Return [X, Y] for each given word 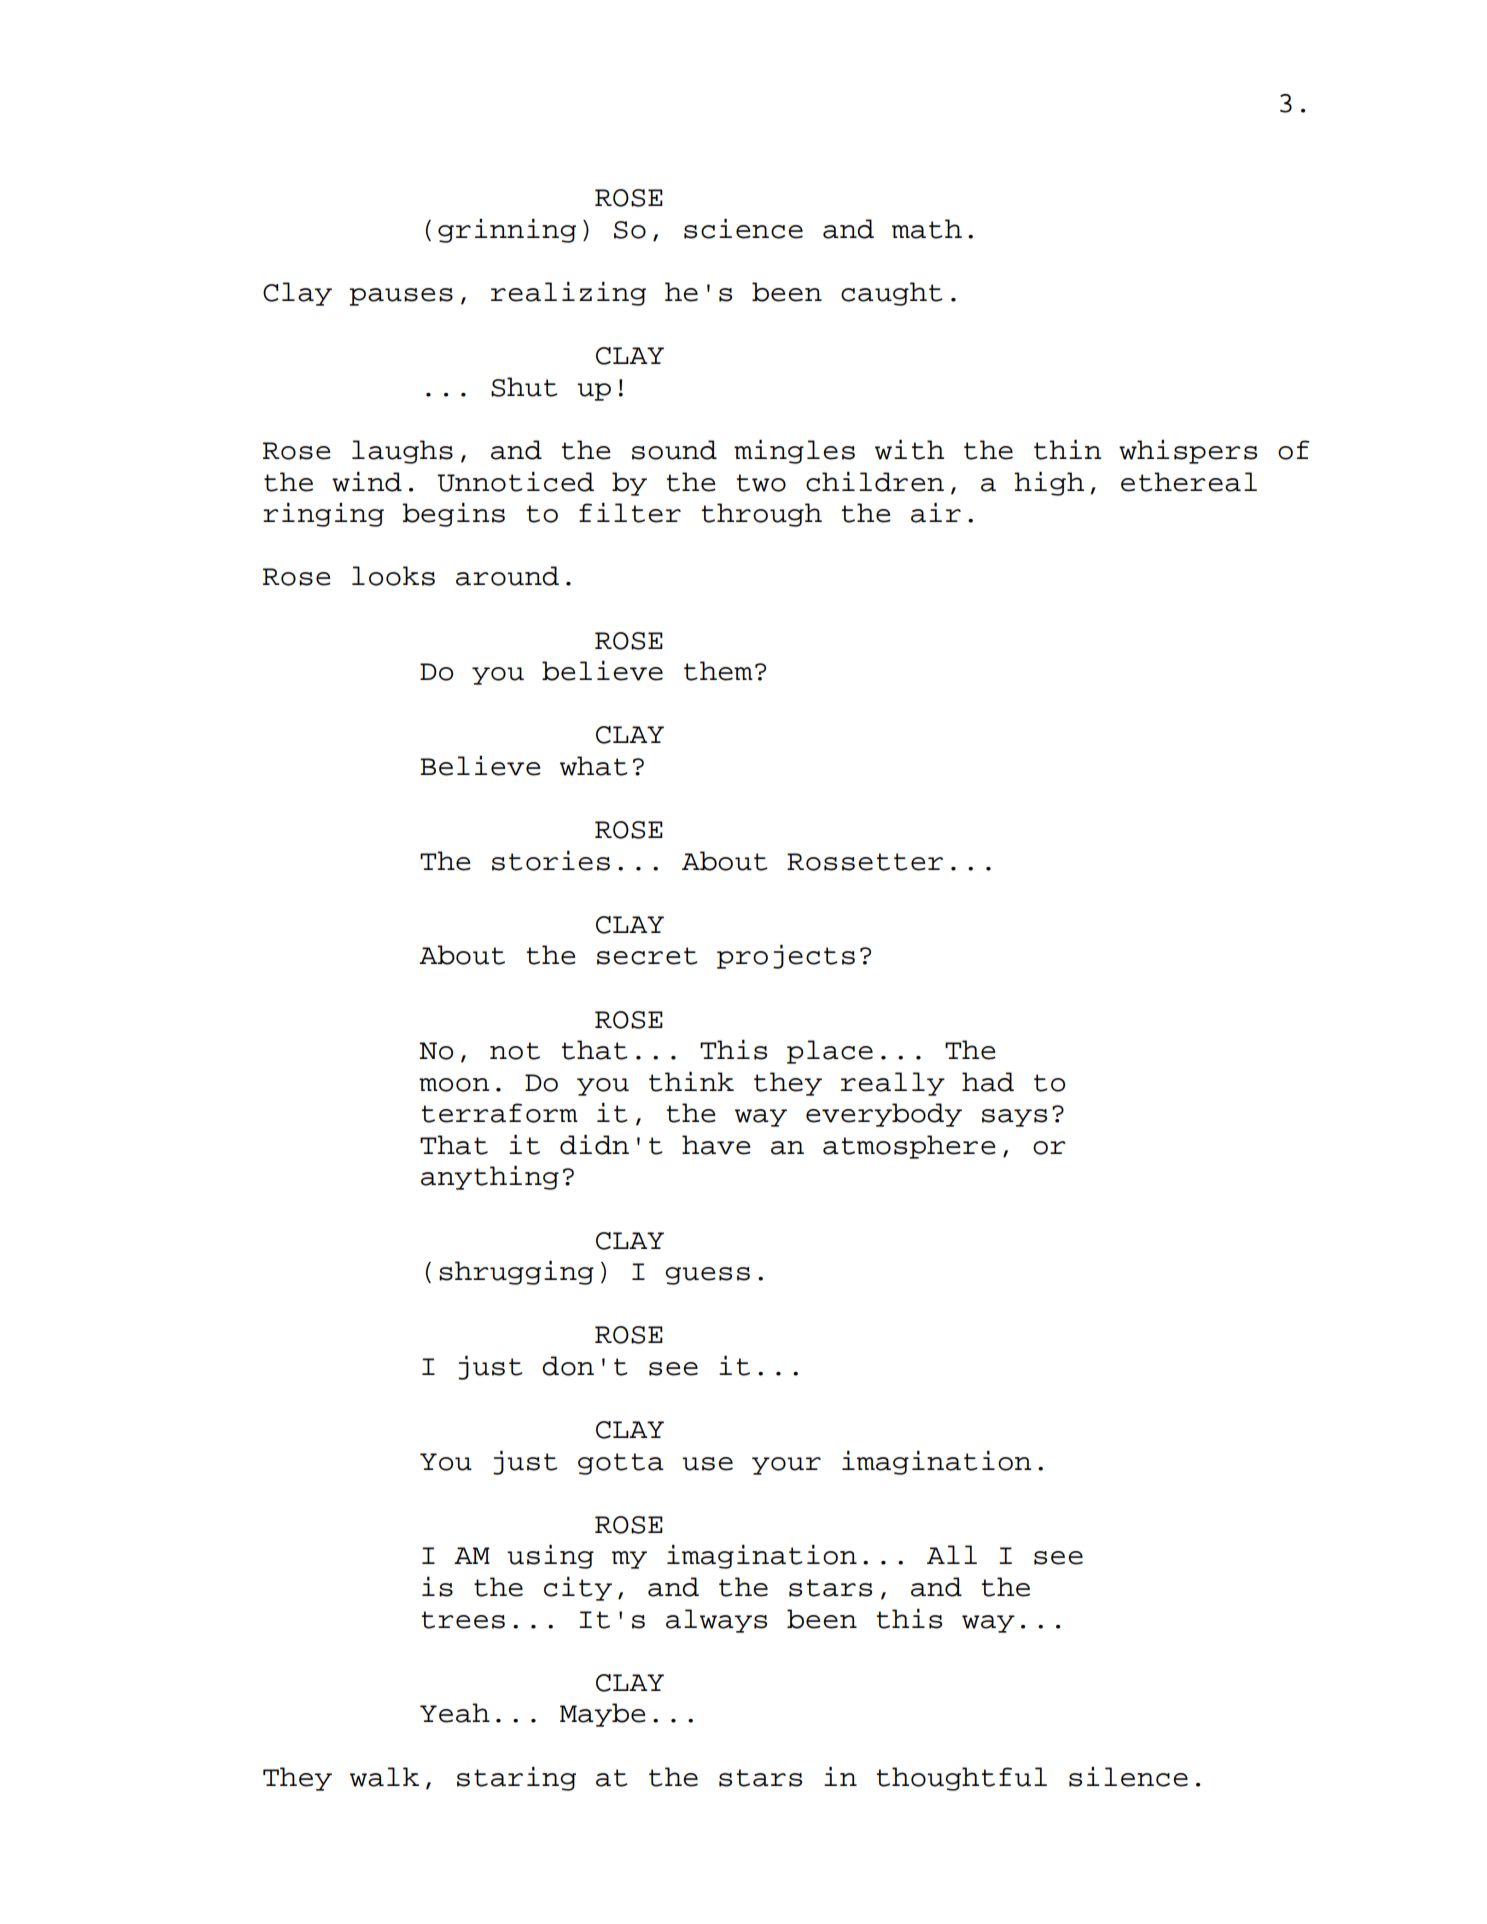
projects [786, 957]
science [743, 229]
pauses [401, 297]
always [716, 1621]
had [988, 1082]
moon [454, 1085]
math [927, 229]
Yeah [455, 1713]
